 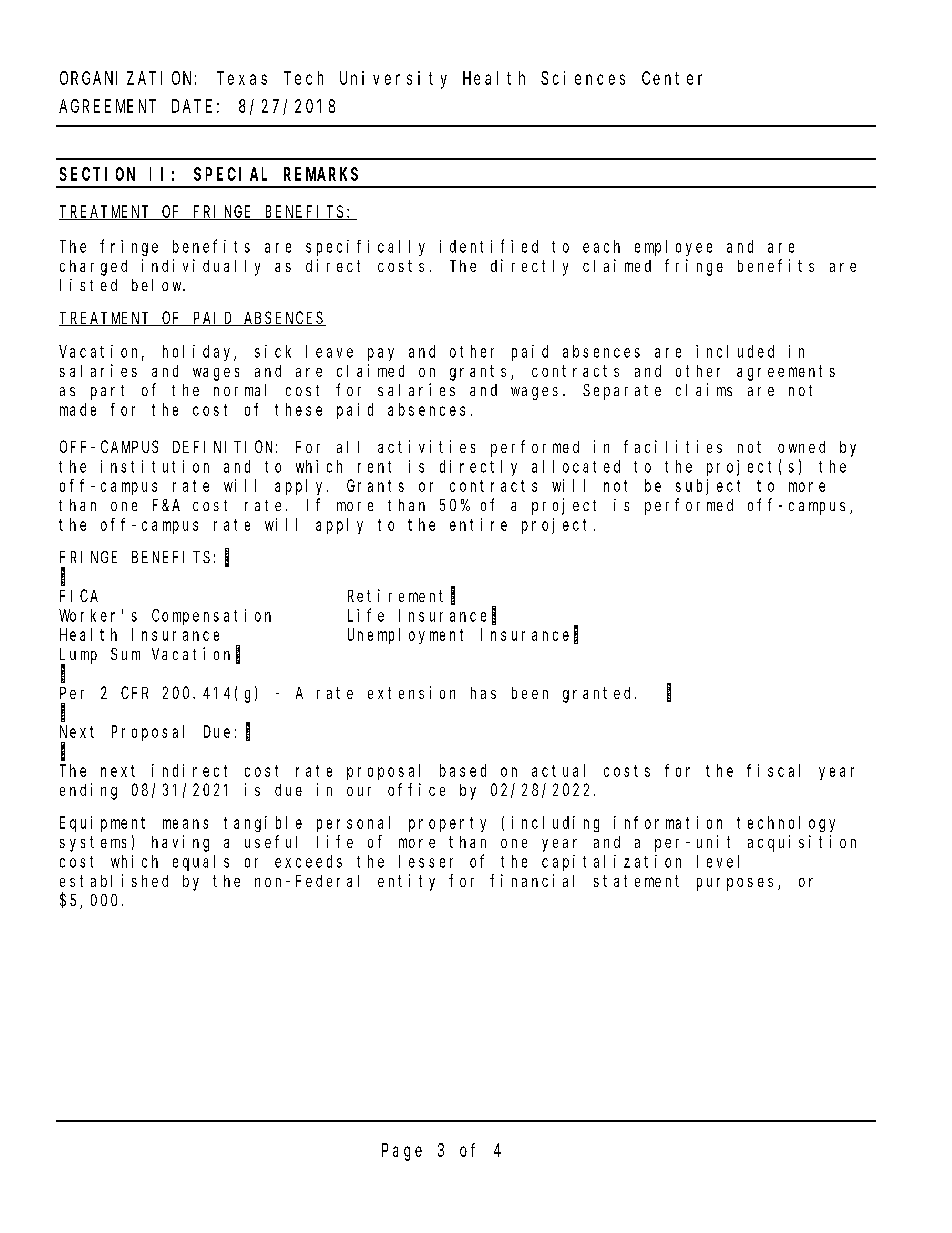 I want to click on established, so click(x=114, y=880).
